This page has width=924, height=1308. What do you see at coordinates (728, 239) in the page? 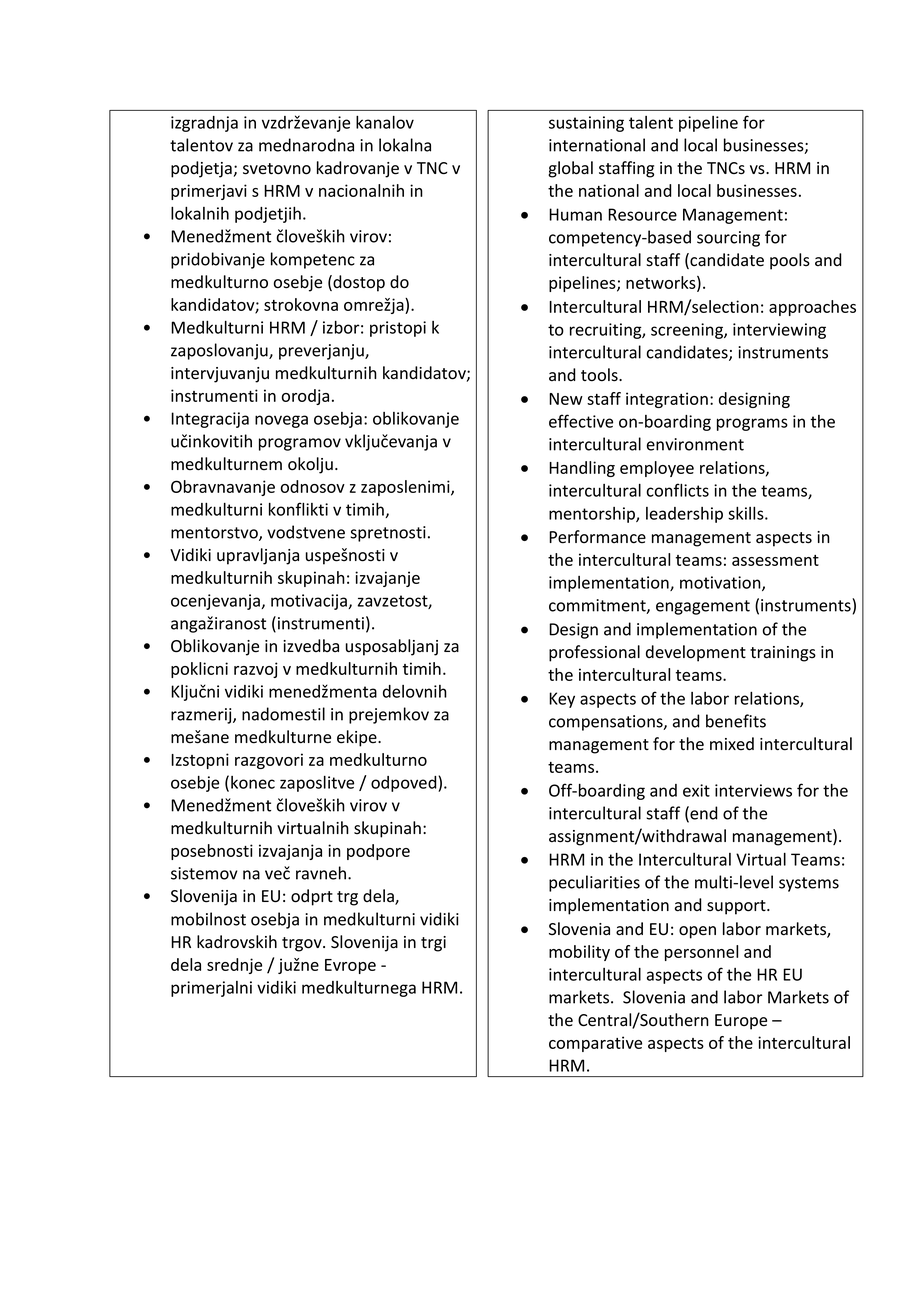
I see `sourcing` at bounding box center [728, 239].
